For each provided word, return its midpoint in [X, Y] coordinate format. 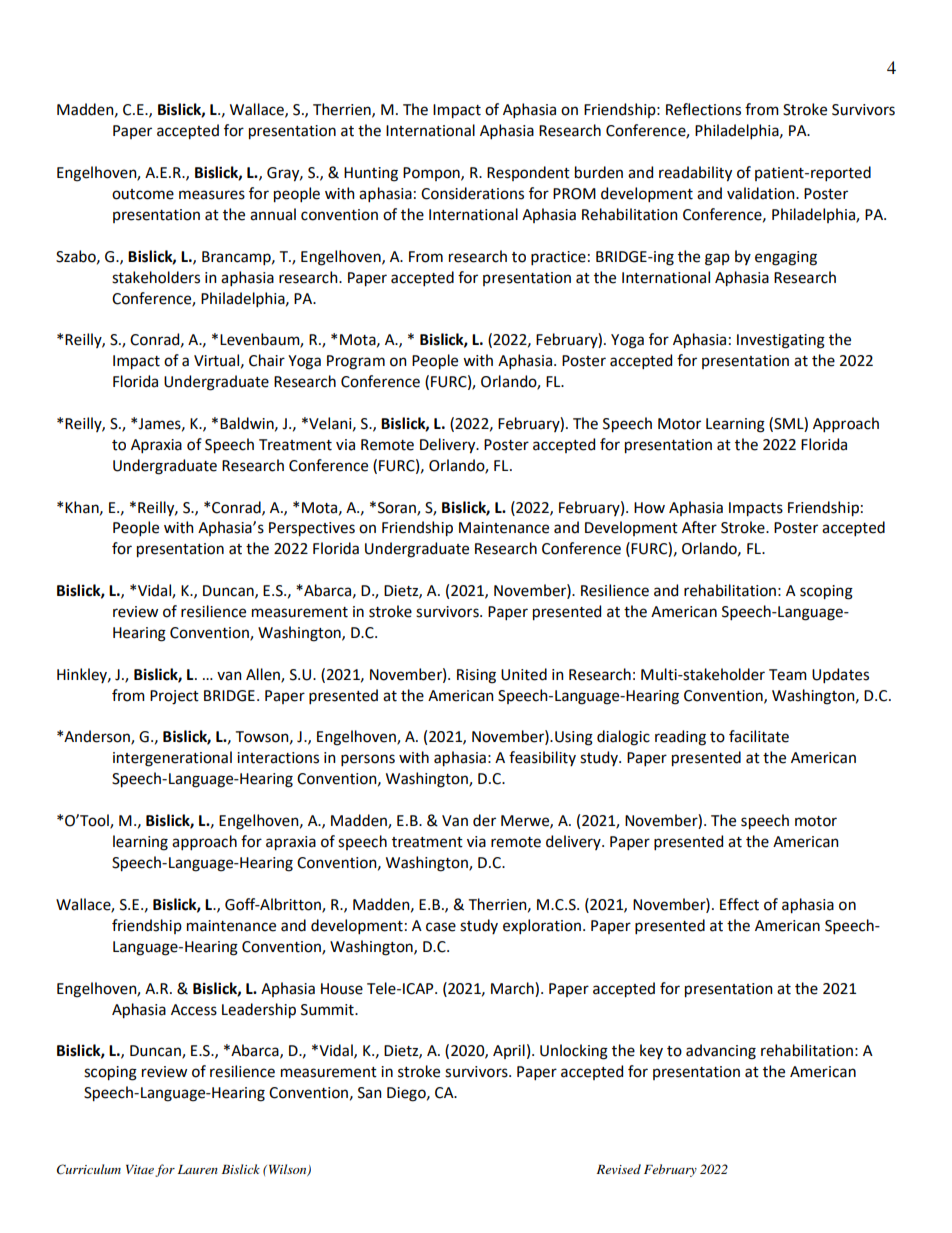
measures [212, 195]
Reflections [703, 109]
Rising [476, 676]
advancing [721, 1052]
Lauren [198, 1169]
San [370, 1093]
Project [174, 697]
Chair [267, 360]
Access [194, 1010]
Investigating [781, 341]
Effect [739, 904]
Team [788, 675]
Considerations [472, 193]
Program [356, 362]
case [441, 927]
